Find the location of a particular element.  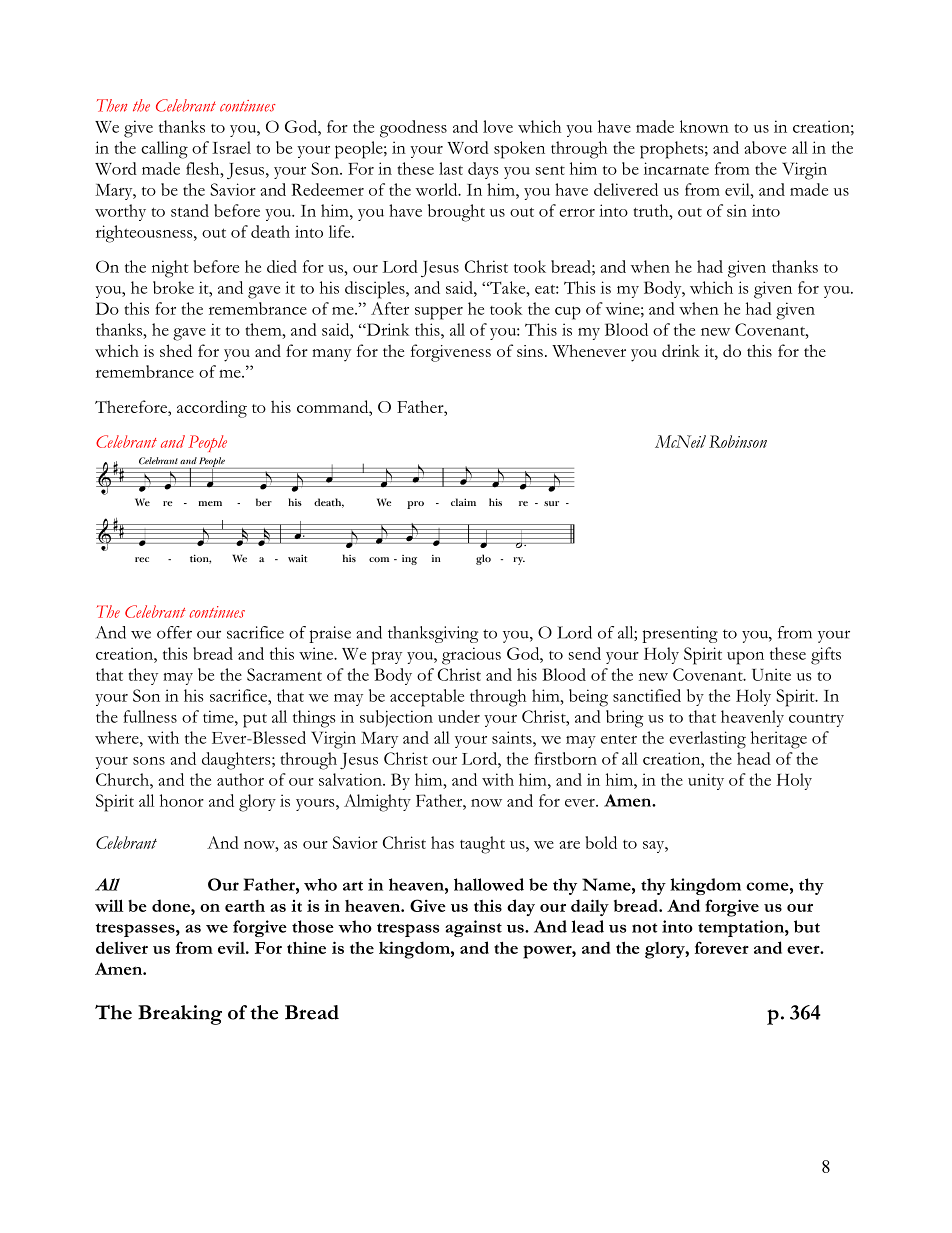

Breaking is located at coordinates (180, 1015).
